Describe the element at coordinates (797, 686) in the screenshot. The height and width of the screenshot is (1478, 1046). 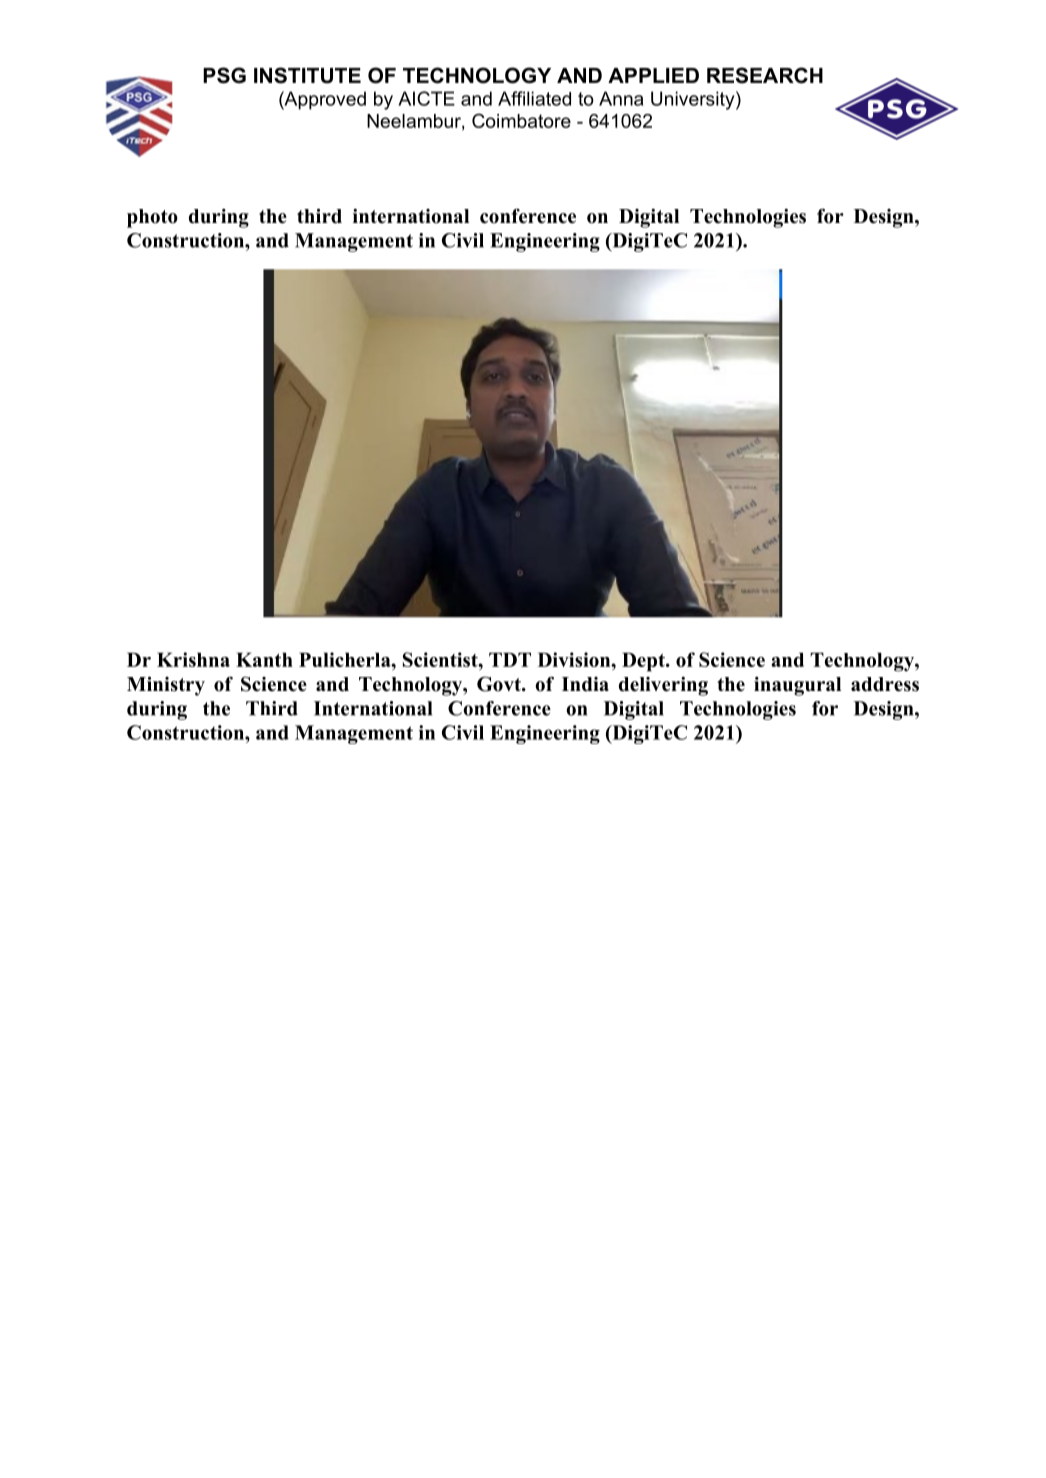
I see `inaugural` at that location.
